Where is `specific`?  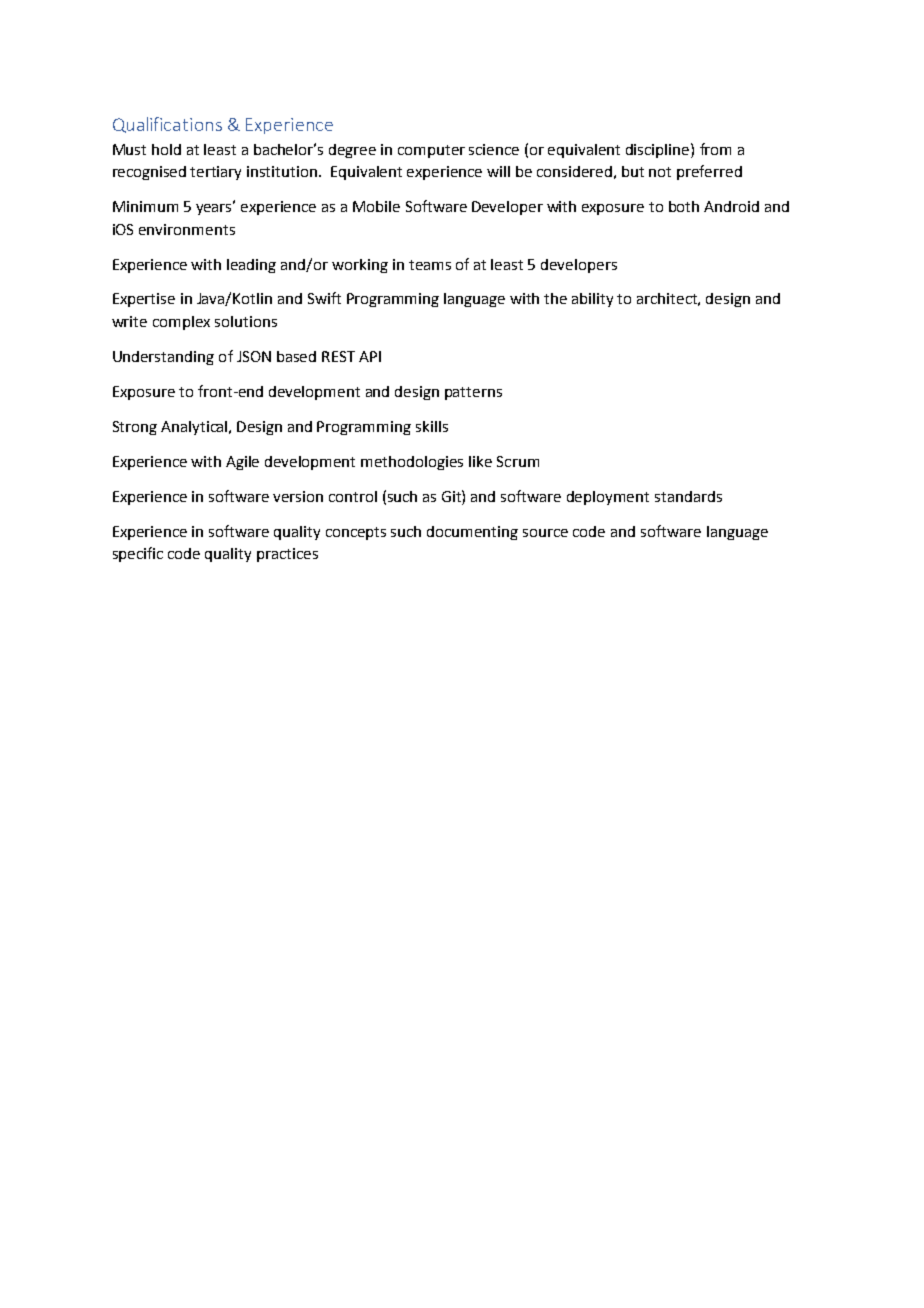
specific is located at coordinates (138, 554).
